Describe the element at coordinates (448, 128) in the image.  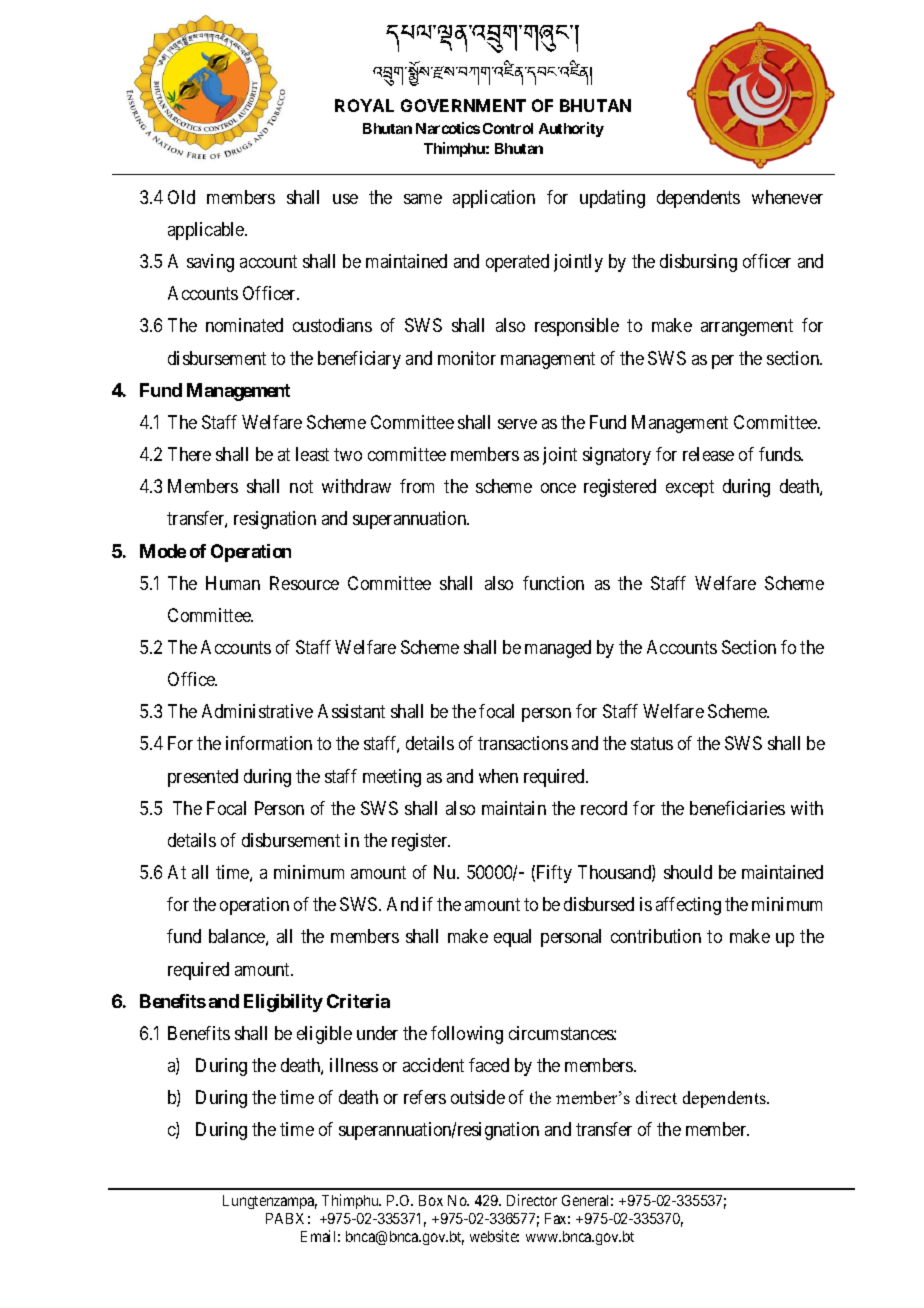
I see `Narcotics` at that location.
